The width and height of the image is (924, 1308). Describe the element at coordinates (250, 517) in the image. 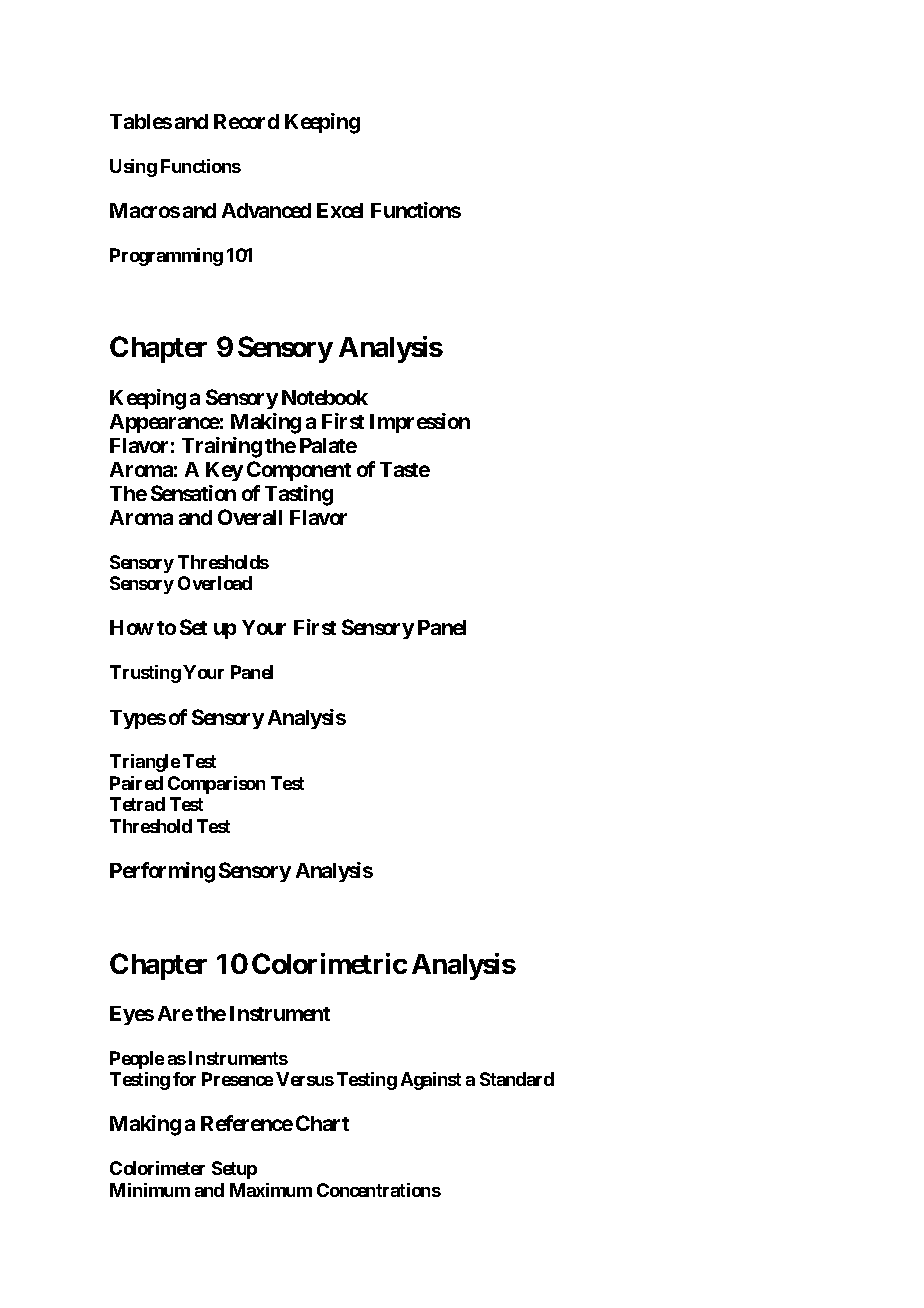

I see `Overall` at that location.
